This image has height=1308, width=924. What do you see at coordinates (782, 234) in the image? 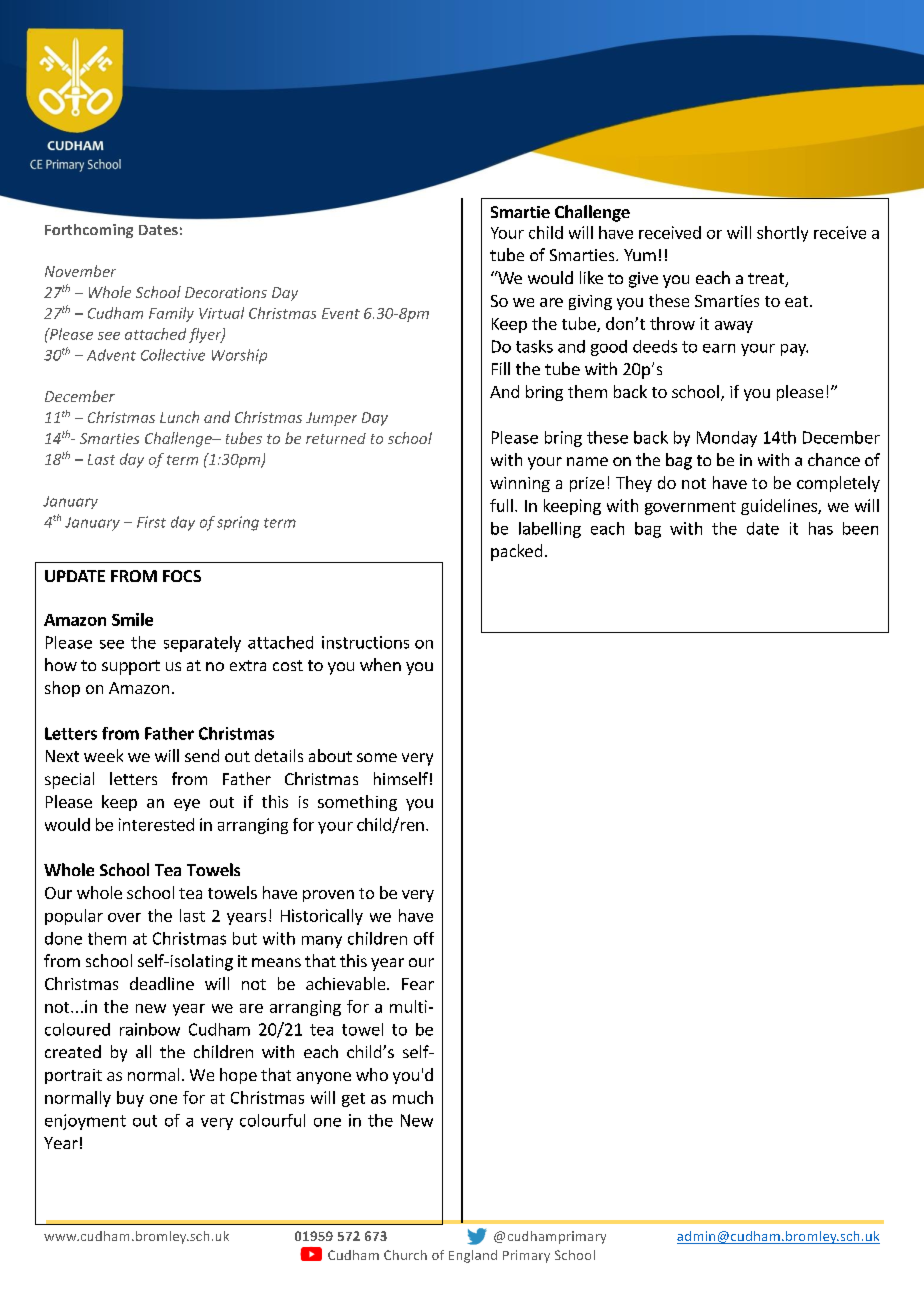
I see `shortly` at bounding box center [782, 234].
